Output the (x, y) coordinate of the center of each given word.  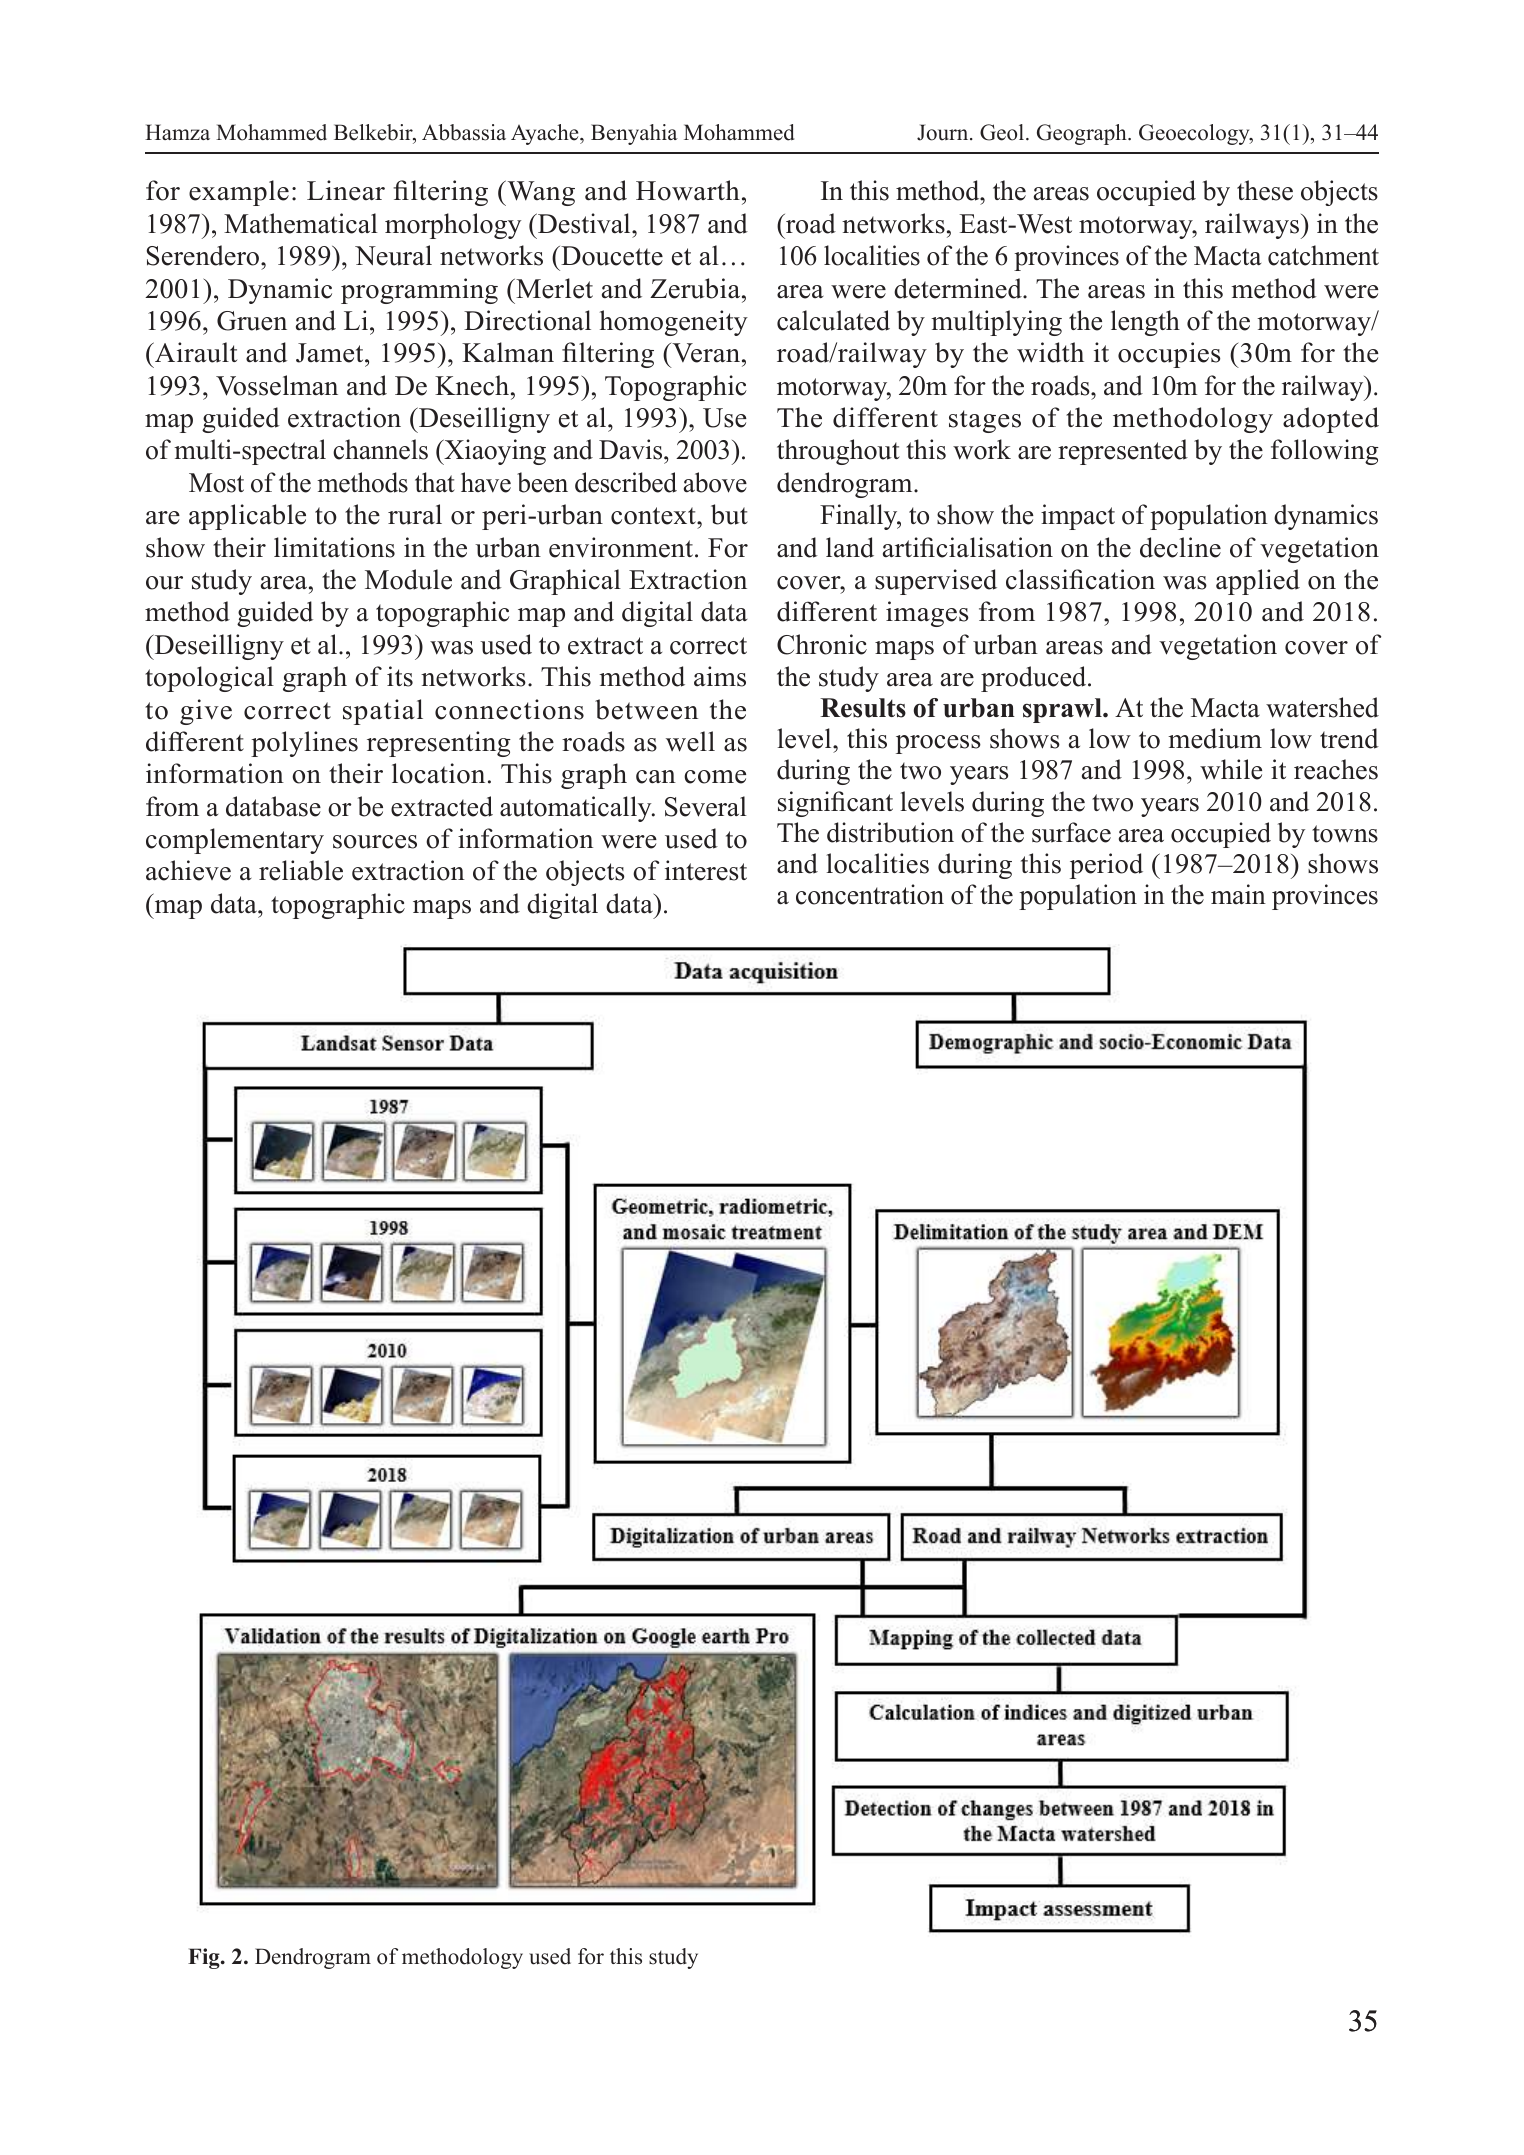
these (1265, 190)
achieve (188, 870)
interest (706, 870)
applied (1258, 582)
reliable (301, 870)
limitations (334, 547)
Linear (346, 190)
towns (1345, 834)
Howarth (688, 190)
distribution (890, 832)
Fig (205, 1958)
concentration (870, 894)
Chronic (822, 644)
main (1238, 894)
